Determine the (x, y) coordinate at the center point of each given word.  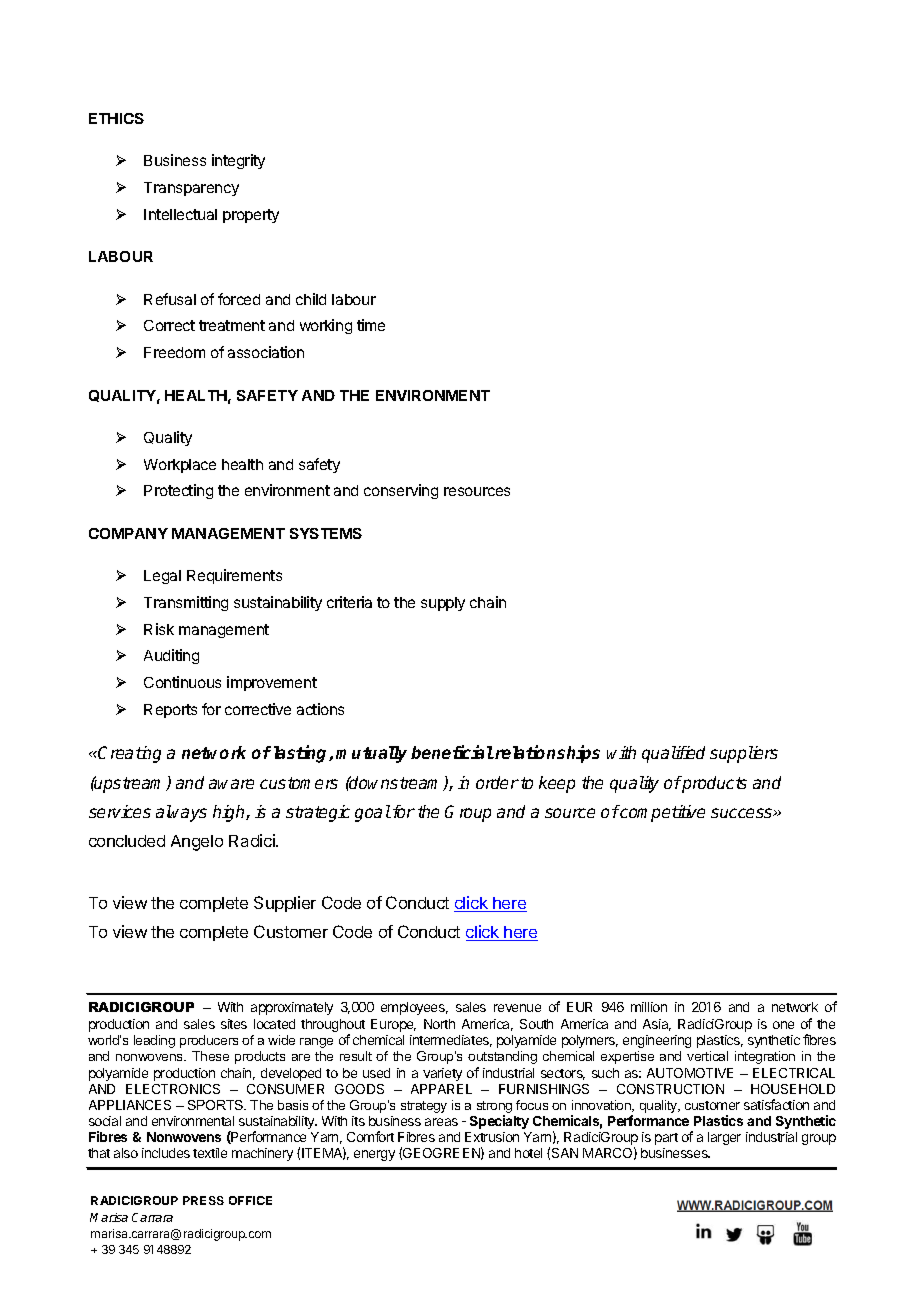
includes (166, 1153)
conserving (401, 491)
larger (724, 1138)
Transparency (191, 189)
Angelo (197, 843)
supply (443, 604)
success (743, 813)
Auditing (171, 656)
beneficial (452, 752)
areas (441, 1122)
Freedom (174, 352)
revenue (517, 1008)
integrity (238, 161)
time (371, 325)
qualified (673, 754)
